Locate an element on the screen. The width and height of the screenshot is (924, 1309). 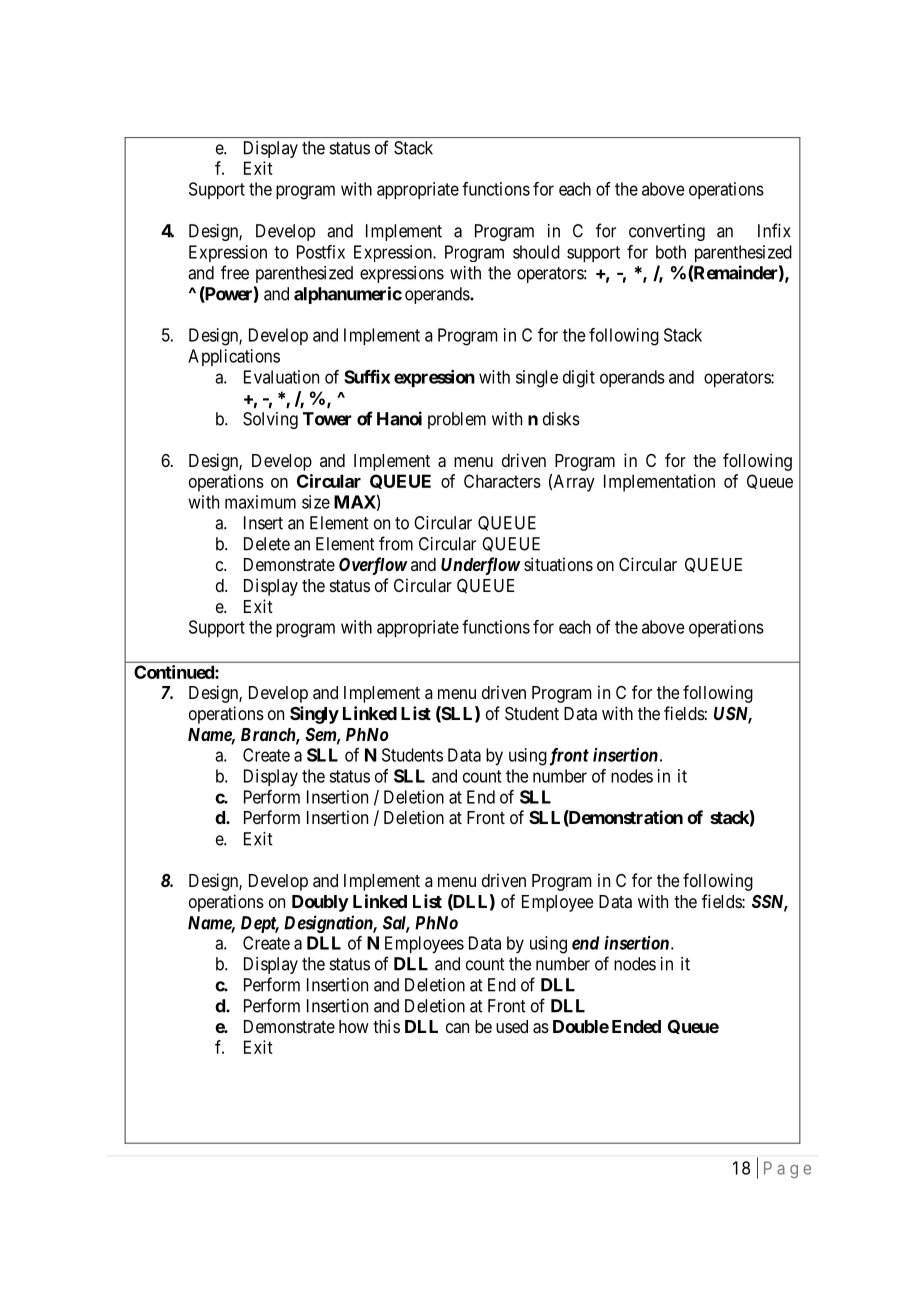
should is located at coordinates (536, 252).
